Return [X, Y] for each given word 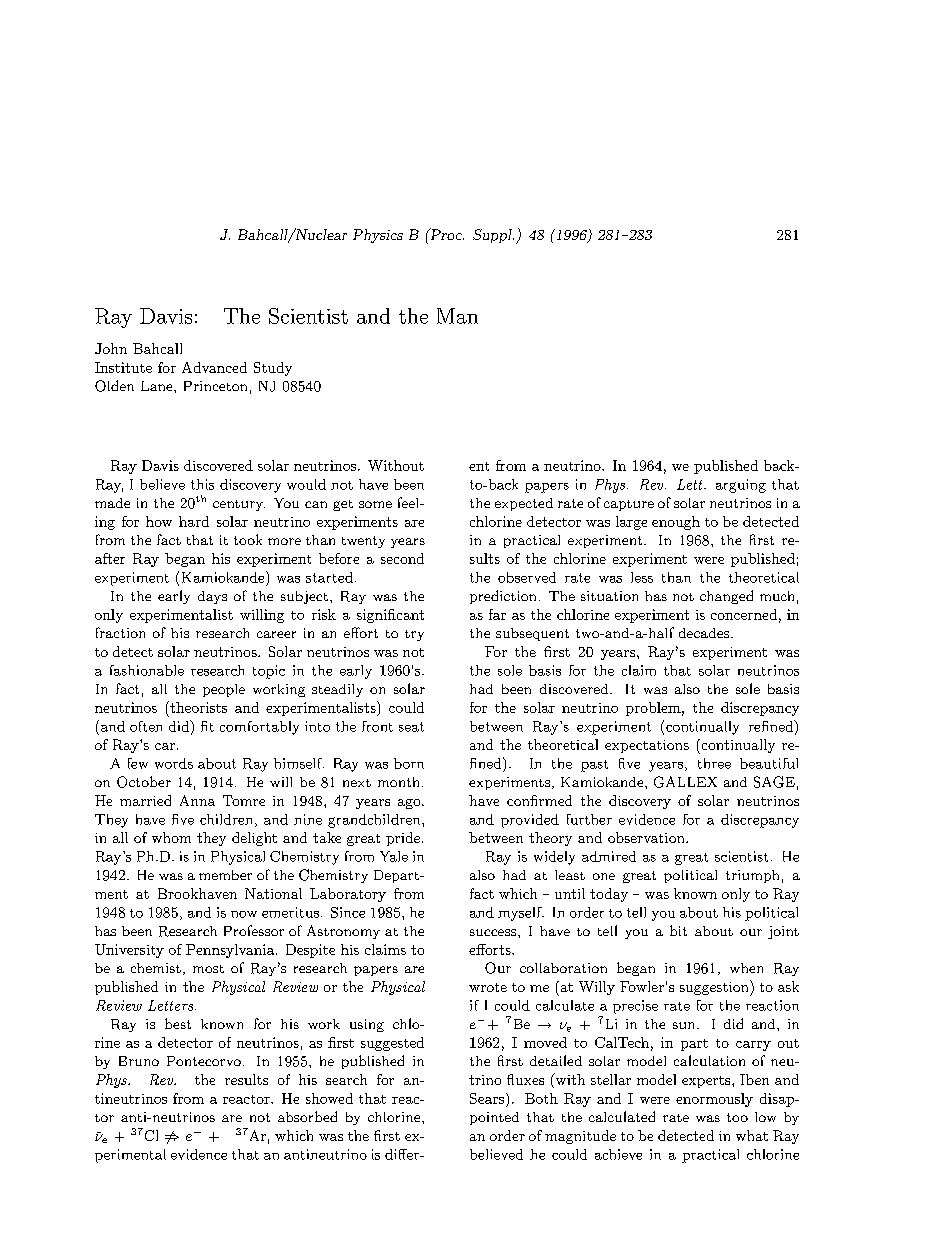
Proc [446, 234]
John [111, 348]
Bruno [139, 1061]
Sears [488, 1100]
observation [647, 837]
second [402, 558]
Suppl [493, 236]
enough [676, 523]
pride [403, 839]
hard [194, 521]
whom [171, 837]
